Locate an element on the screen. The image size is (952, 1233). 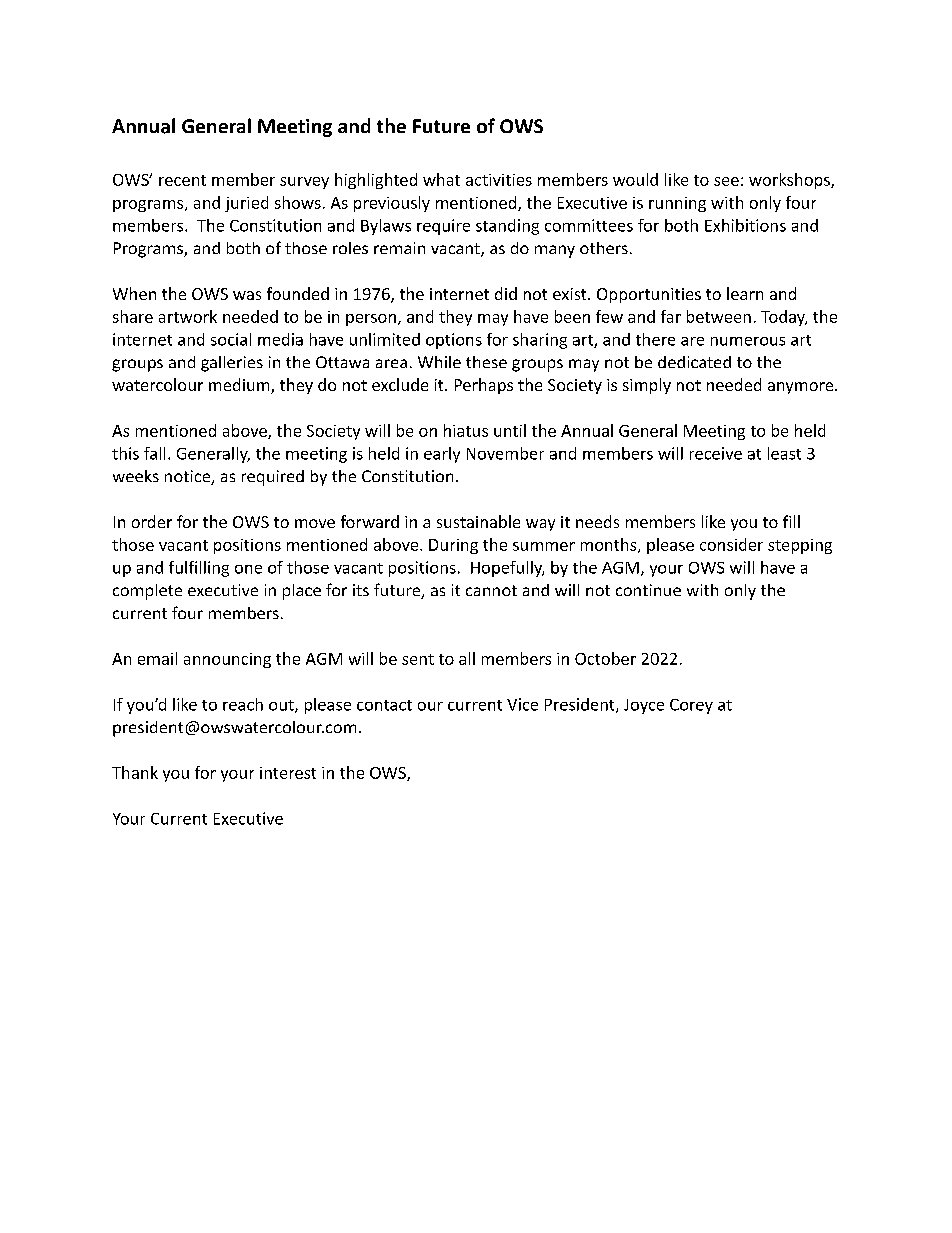
Thank is located at coordinates (135, 772).
